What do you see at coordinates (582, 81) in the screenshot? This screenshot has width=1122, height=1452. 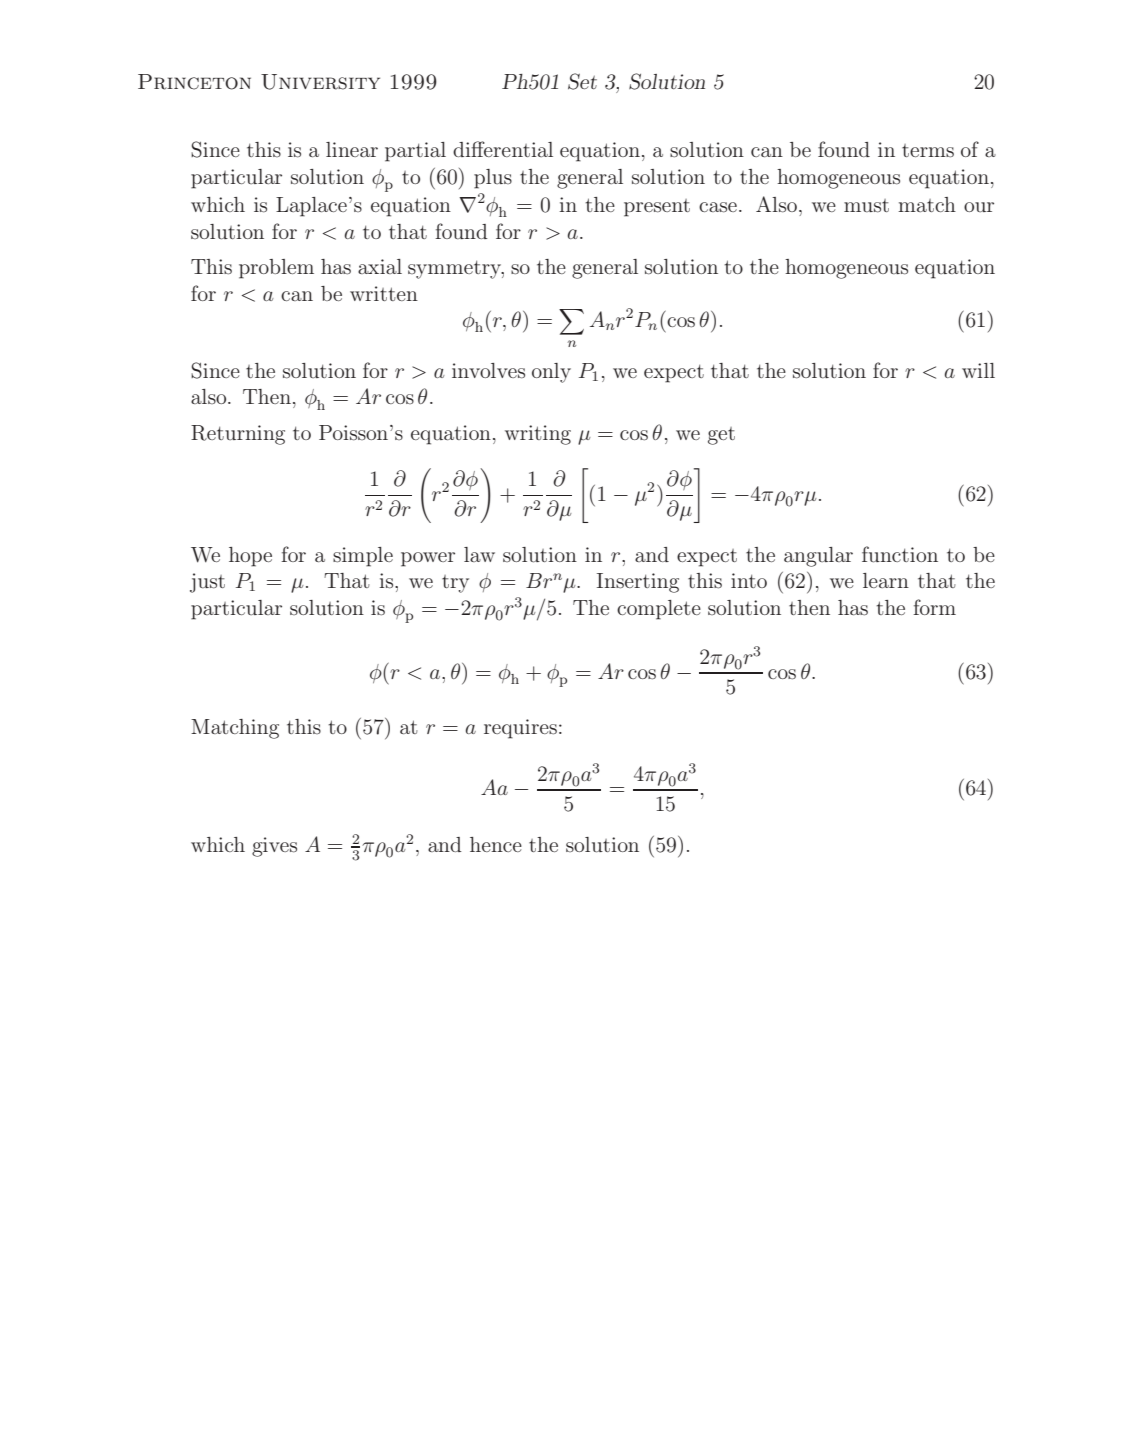 I see `Set` at bounding box center [582, 81].
